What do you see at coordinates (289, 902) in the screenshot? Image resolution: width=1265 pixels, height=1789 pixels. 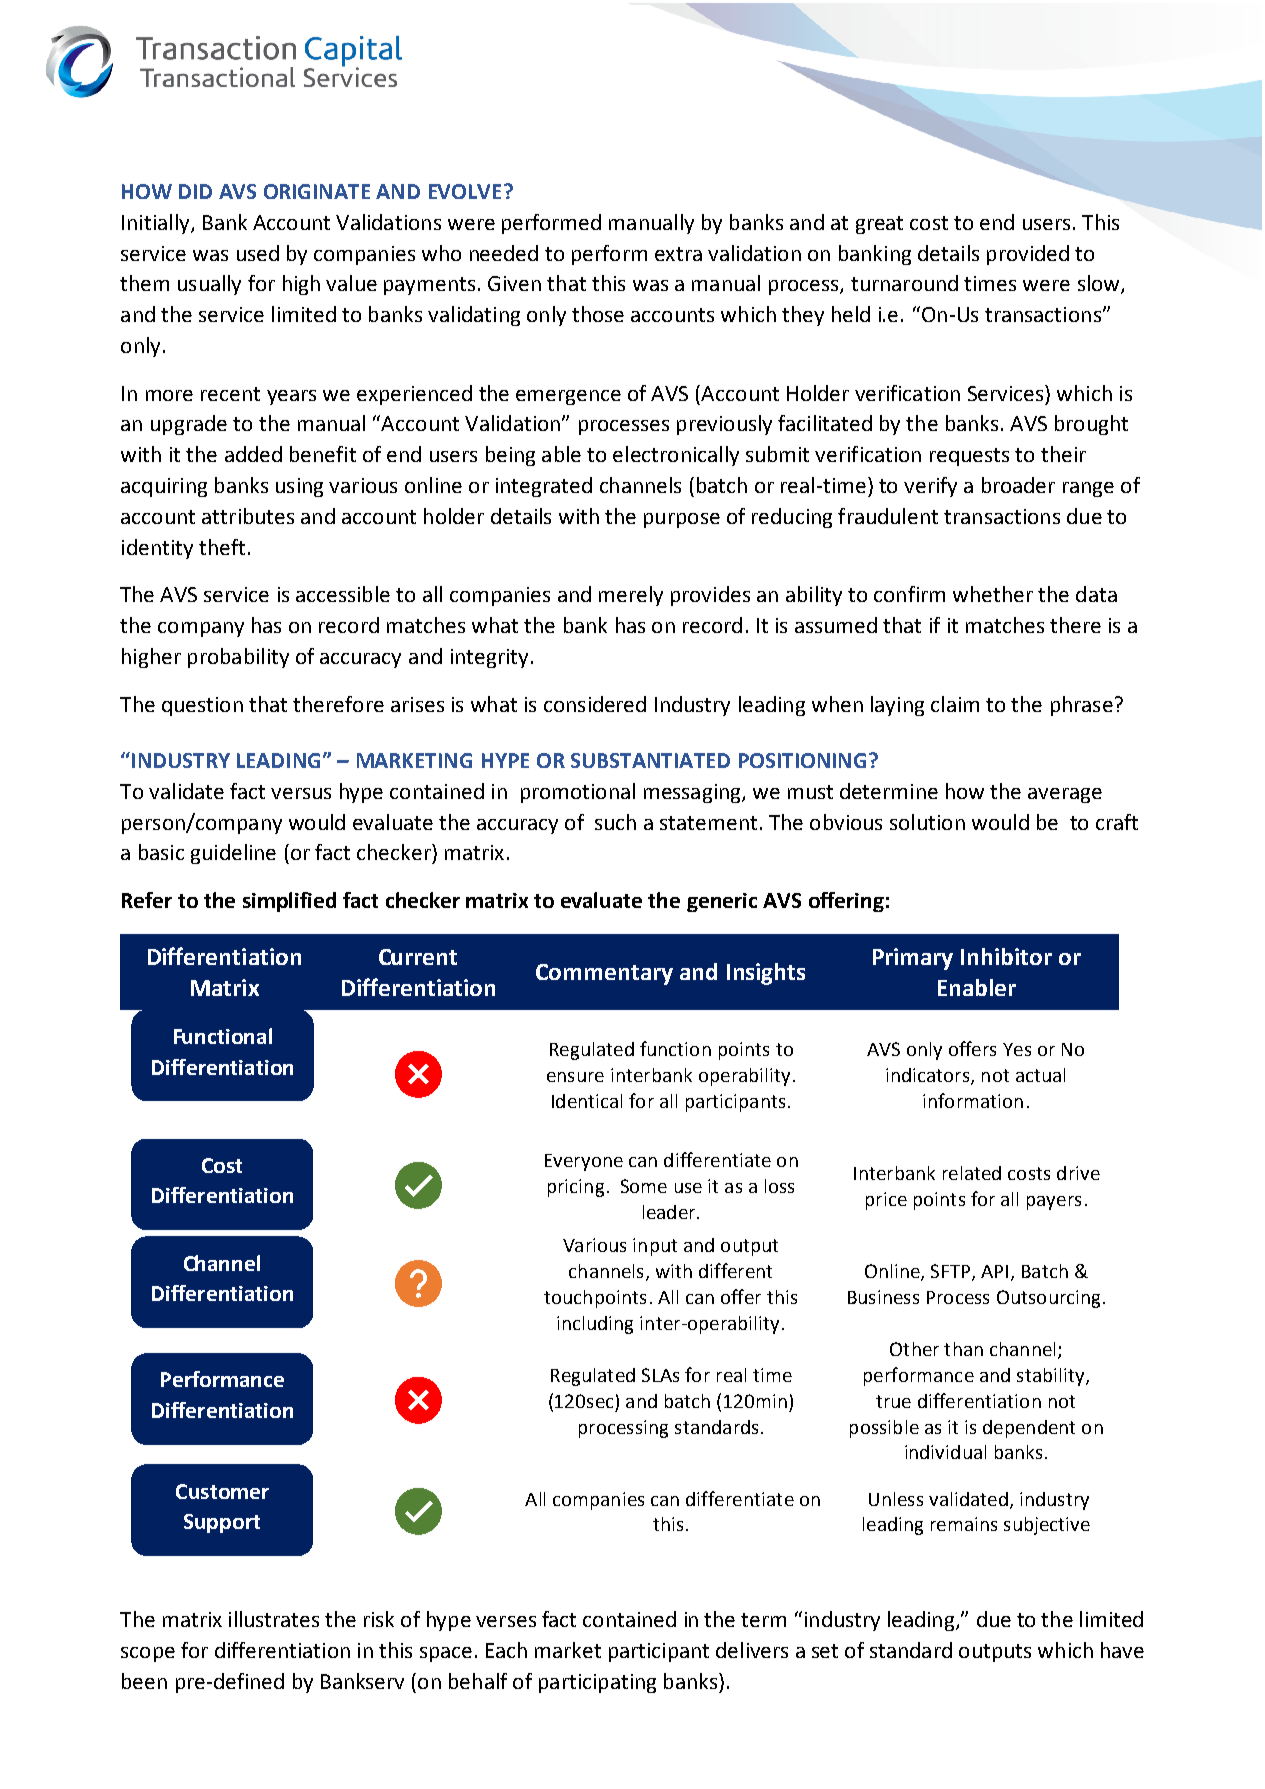 I see `simplified` at bounding box center [289, 902].
